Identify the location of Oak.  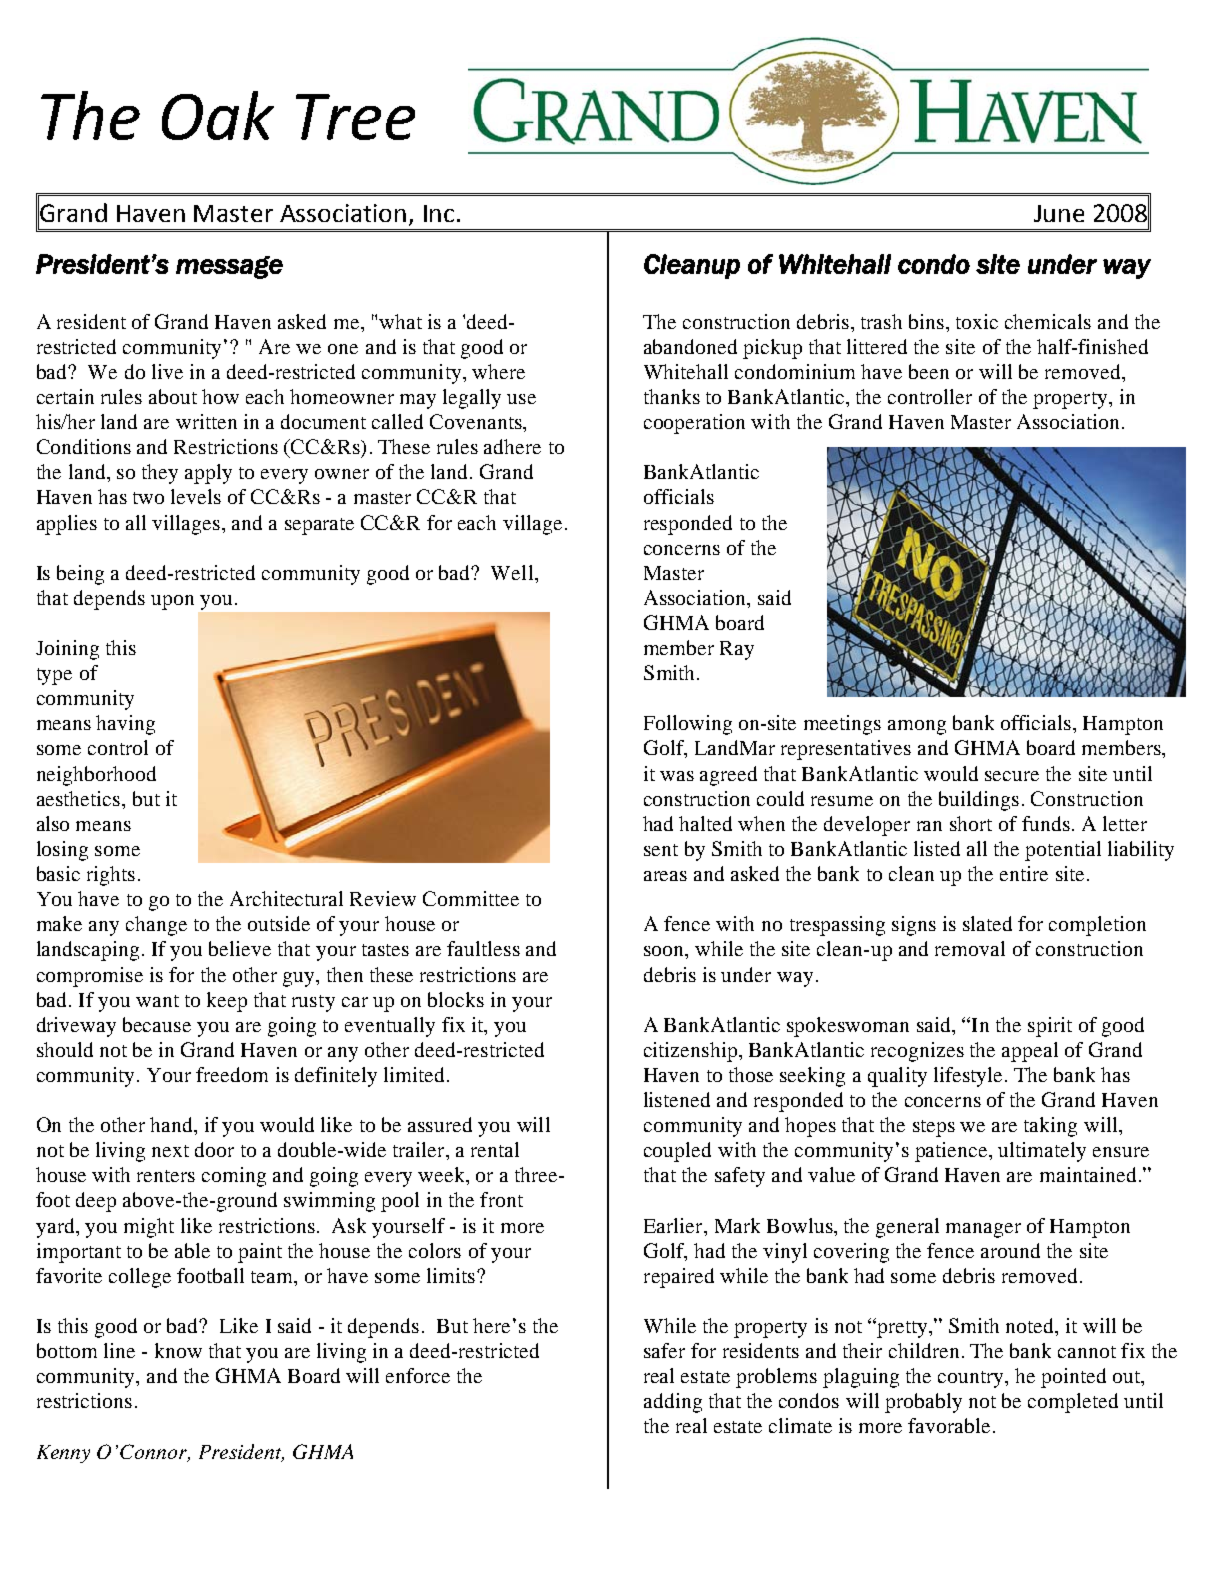
(218, 115).
